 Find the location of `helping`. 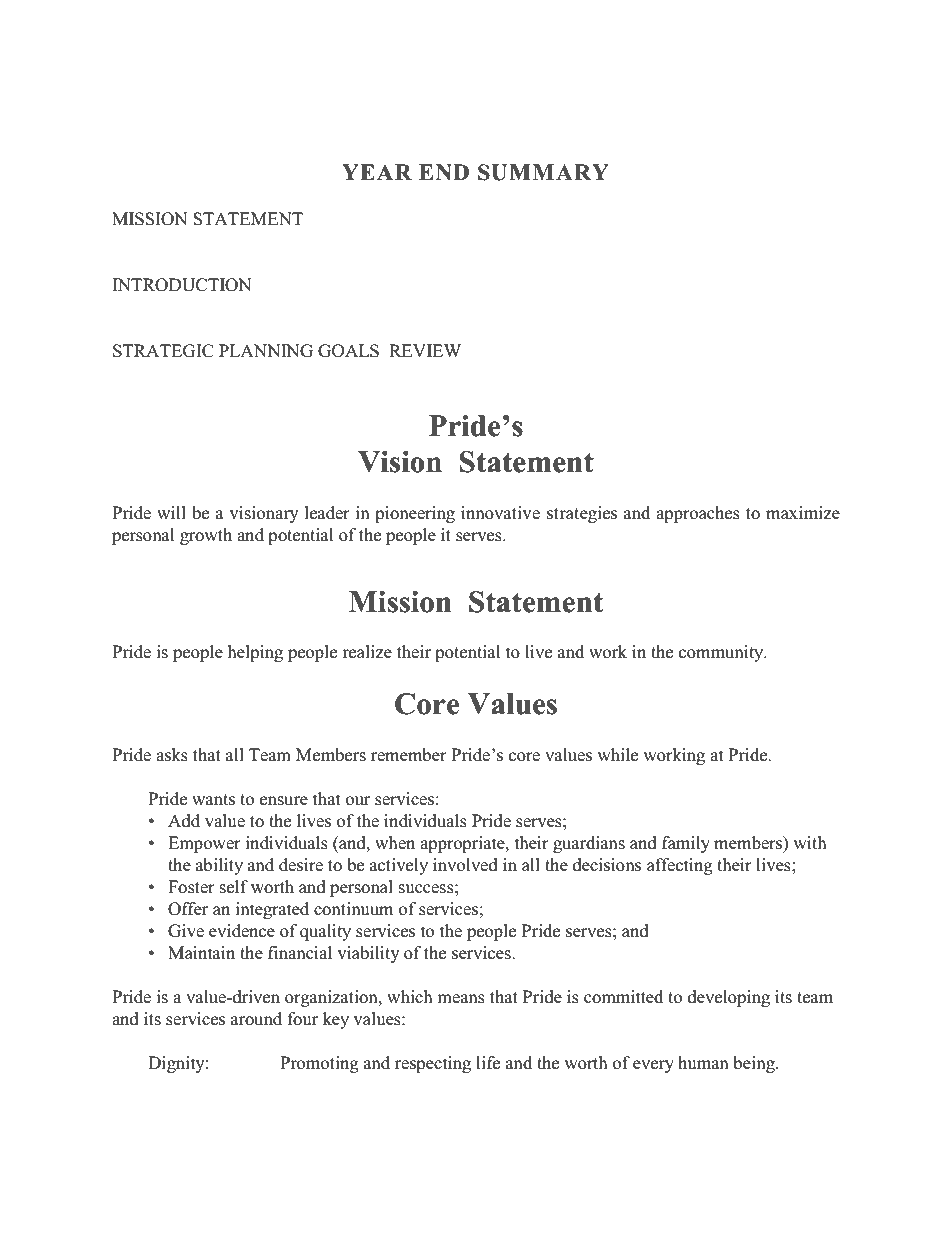

helping is located at coordinates (255, 653).
